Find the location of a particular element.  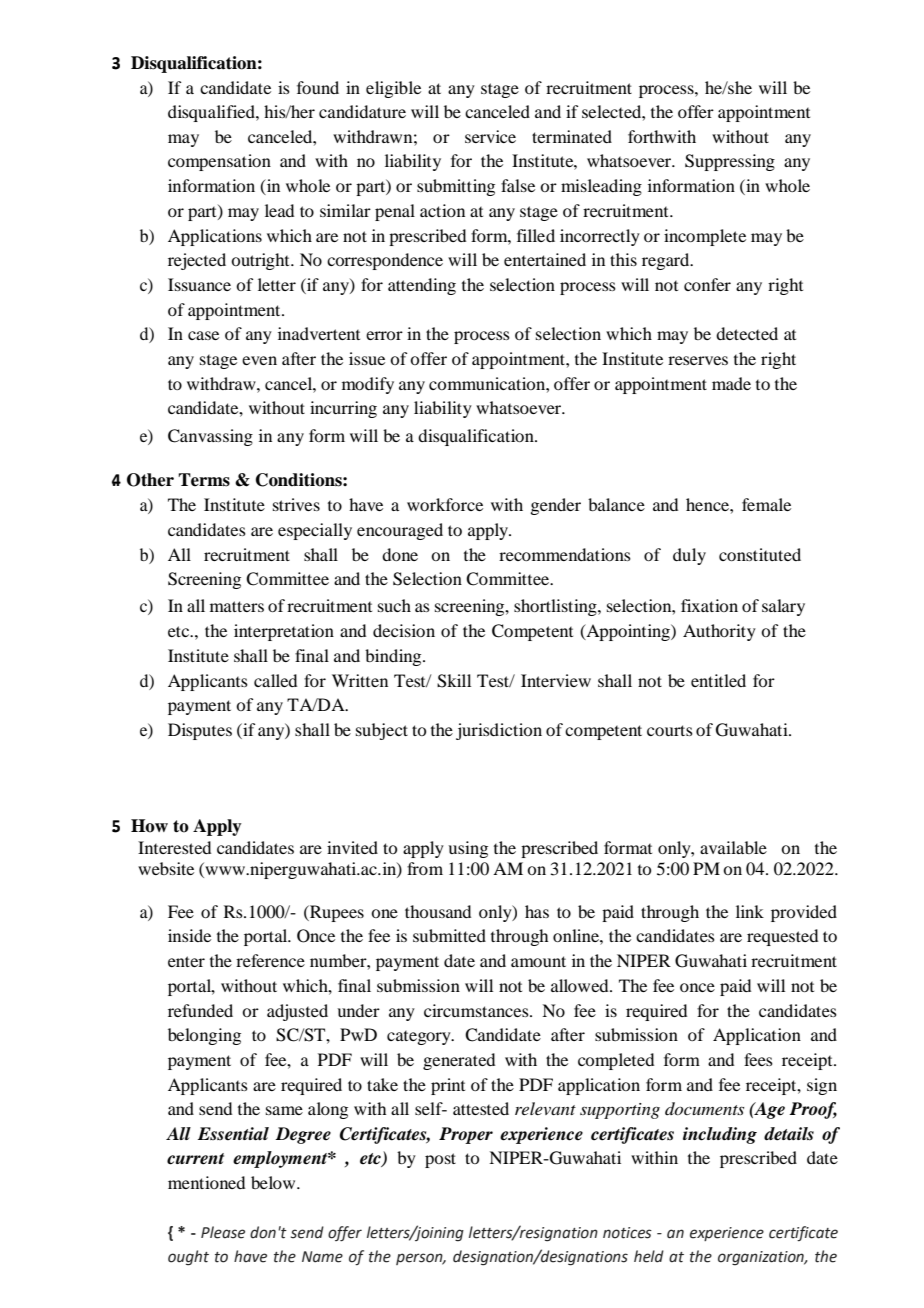

case is located at coordinates (203, 335).
